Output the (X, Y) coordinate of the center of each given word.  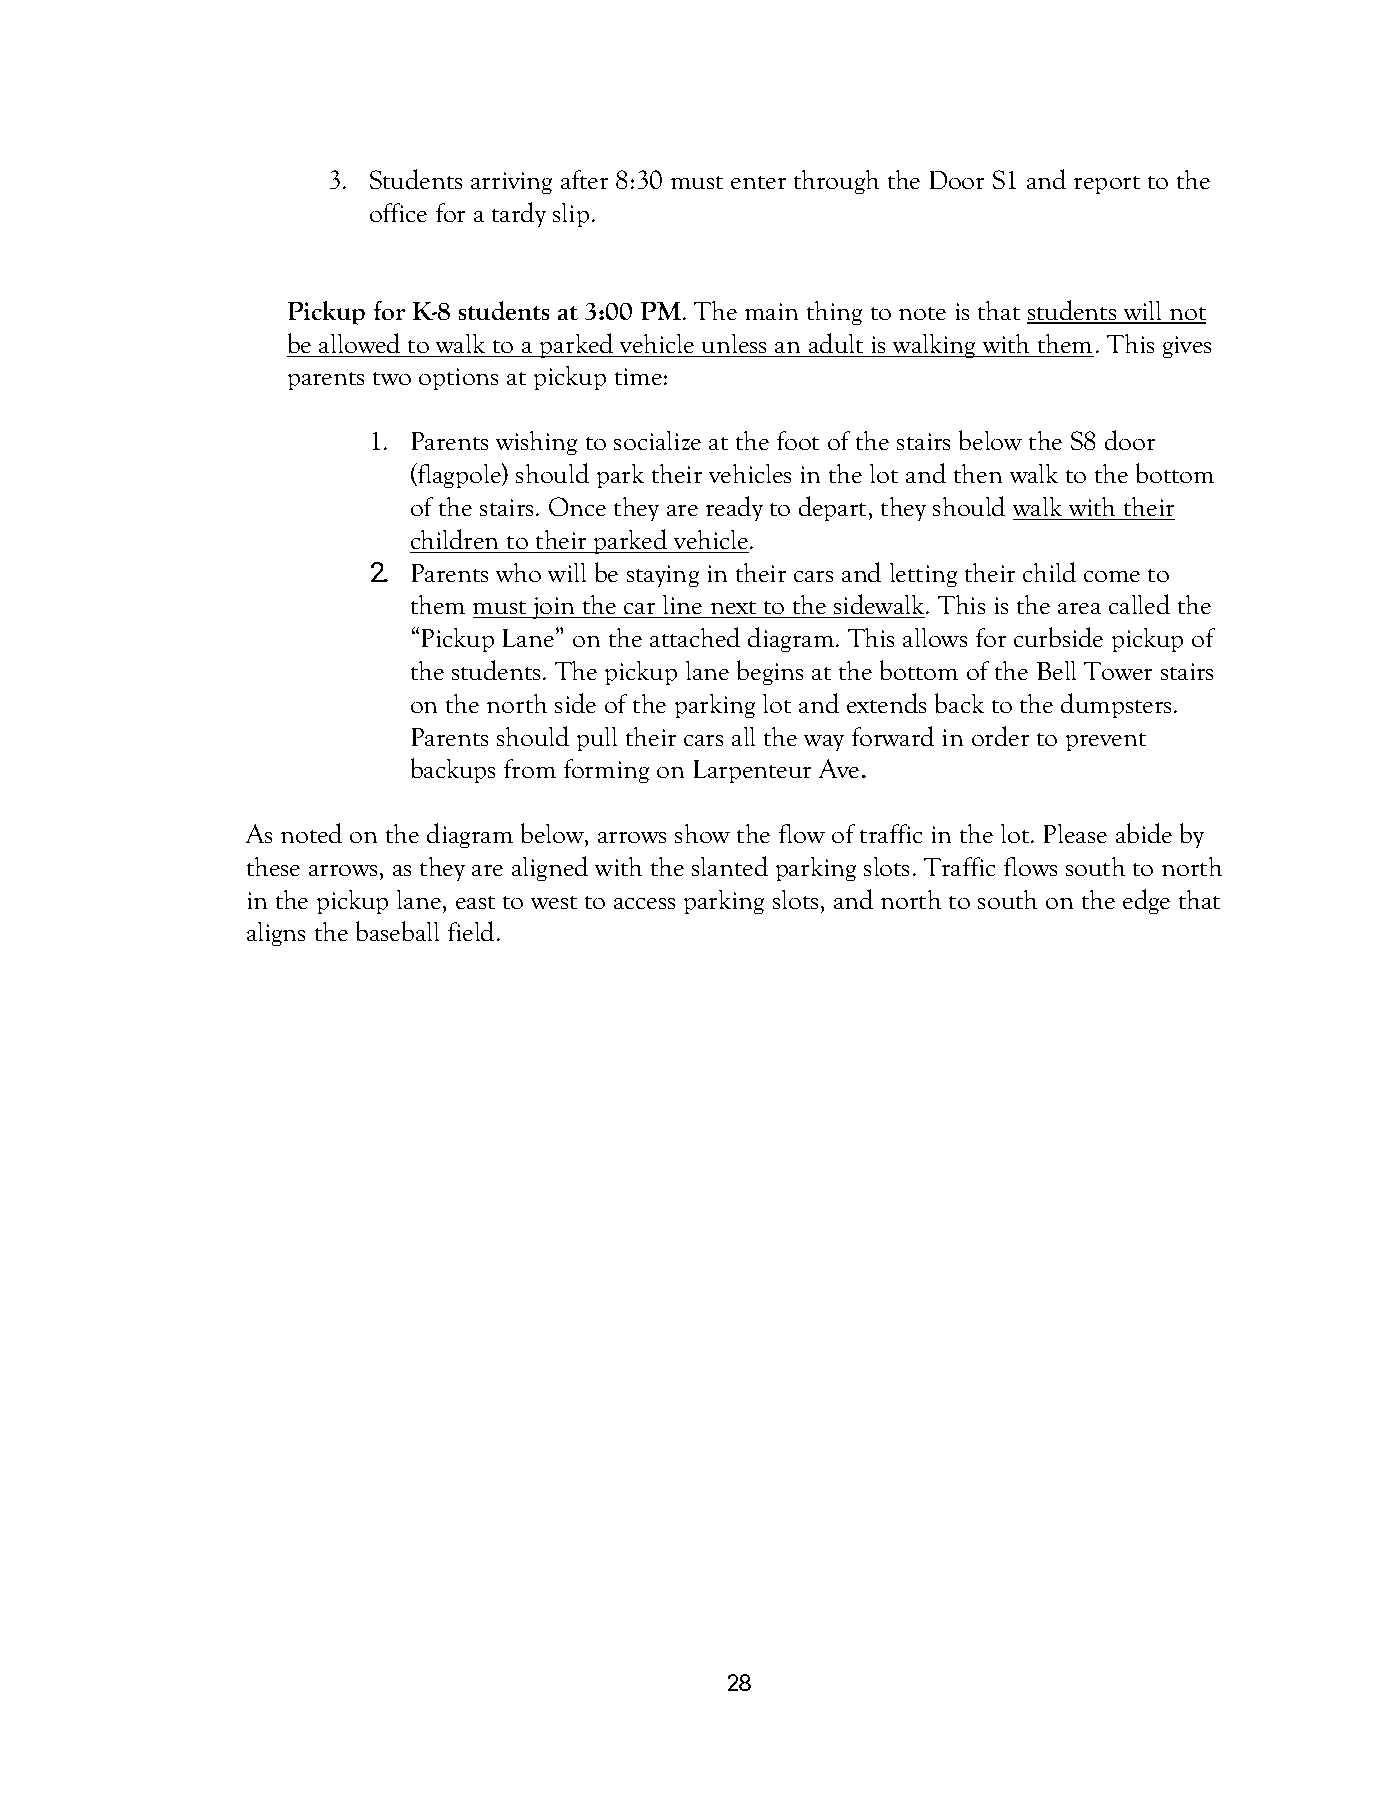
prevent (1106, 742)
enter (758, 182)
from (530, 768)
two (392, 378)
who (518, 572)
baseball (397, 931)
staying (663, 576)
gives (1187, 347)
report (1107, 185)
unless (734, 343)
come (1112, 576)
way (824, 743)
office (398, 212)
